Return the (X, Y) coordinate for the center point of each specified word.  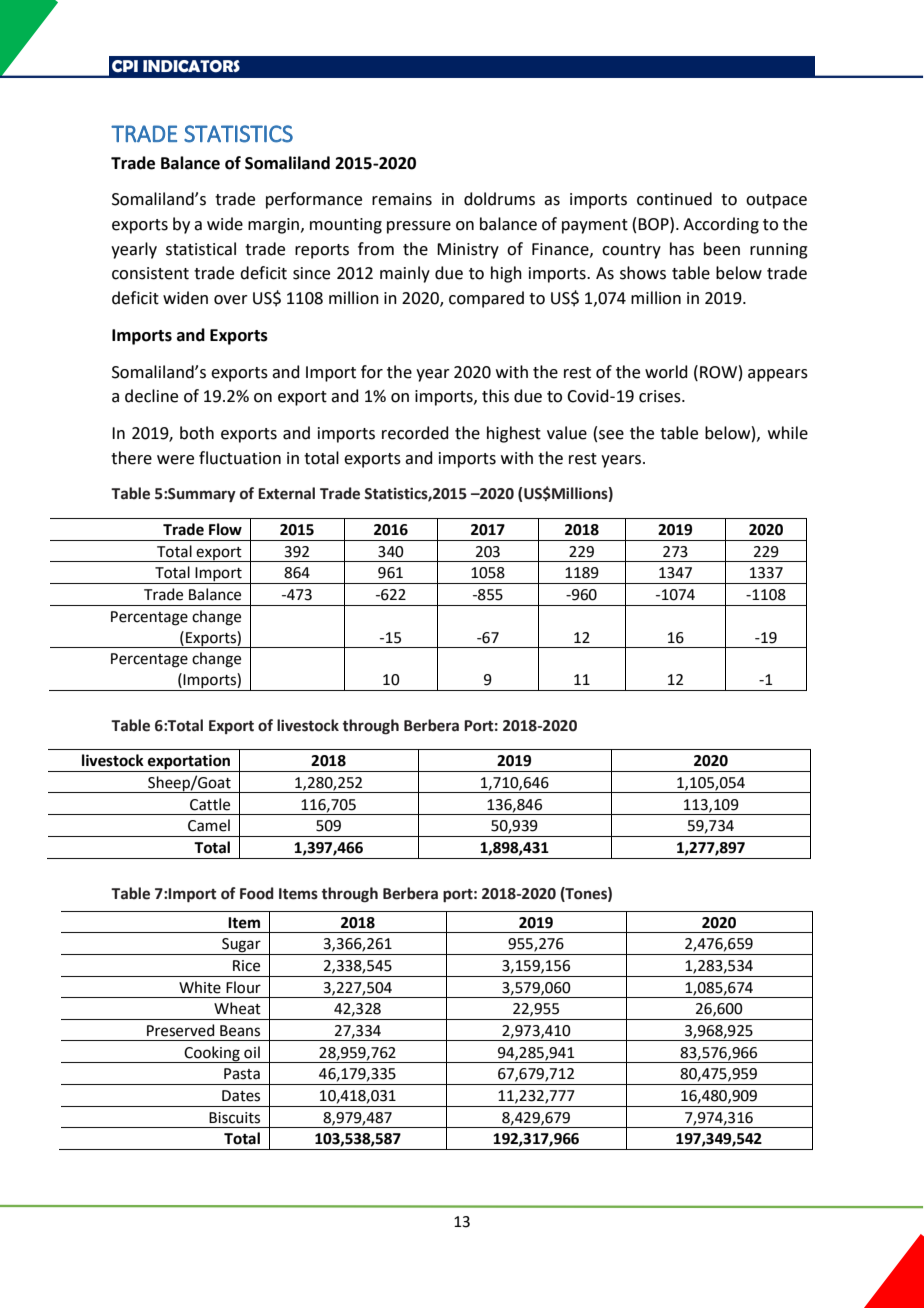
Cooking (212, 1054)
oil (252, 1052)
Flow (225, 529)
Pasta (242, 1074)
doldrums (499, 199)
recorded (415, 433)
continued (674, 199)
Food (257, 893)
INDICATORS (191, 66)
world (666, 372)
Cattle (210, 804)
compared (486, 299)
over (231, 300)
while (788, 433)
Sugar (241, 946)
